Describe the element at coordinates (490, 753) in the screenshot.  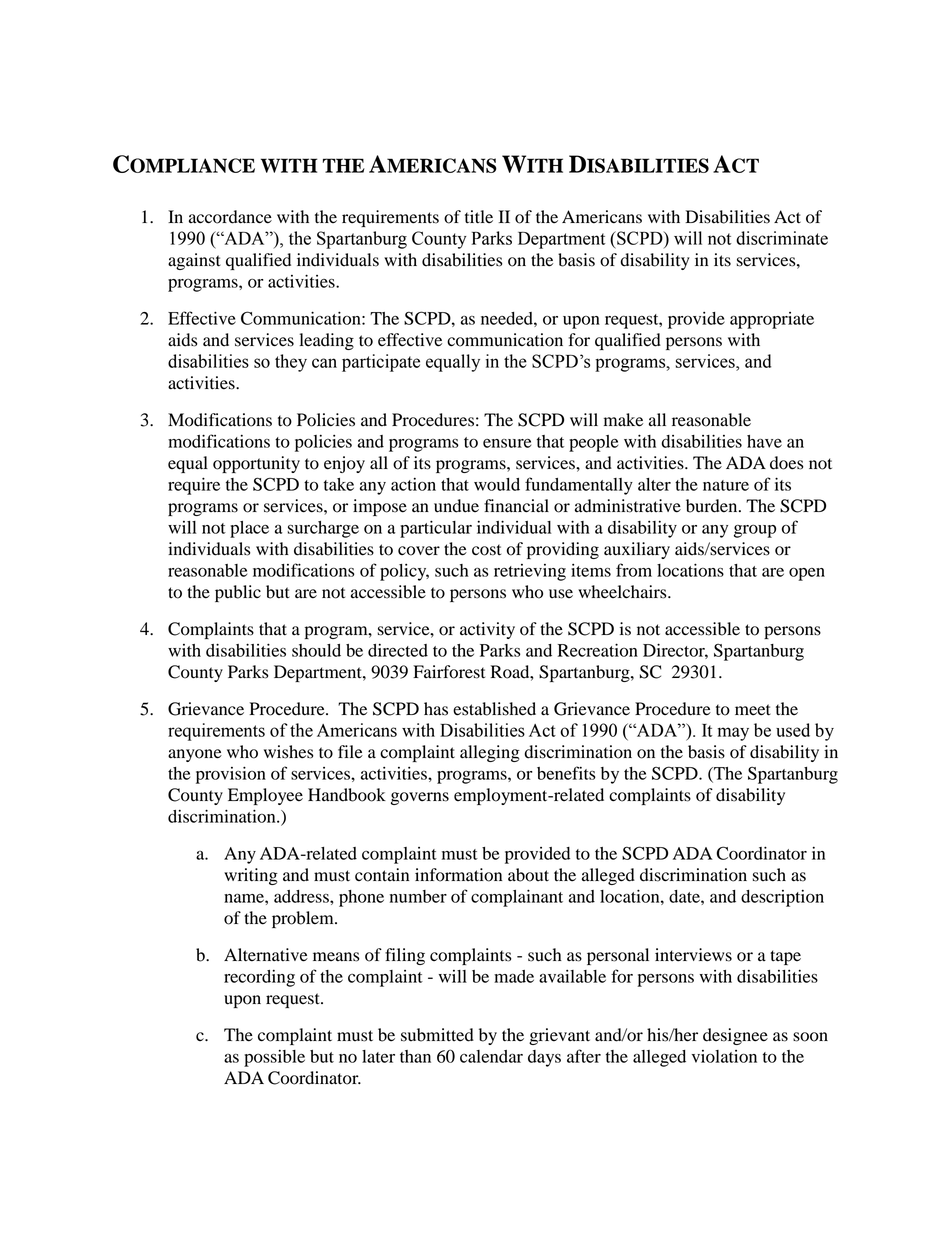
I see `alleging` at that location.
